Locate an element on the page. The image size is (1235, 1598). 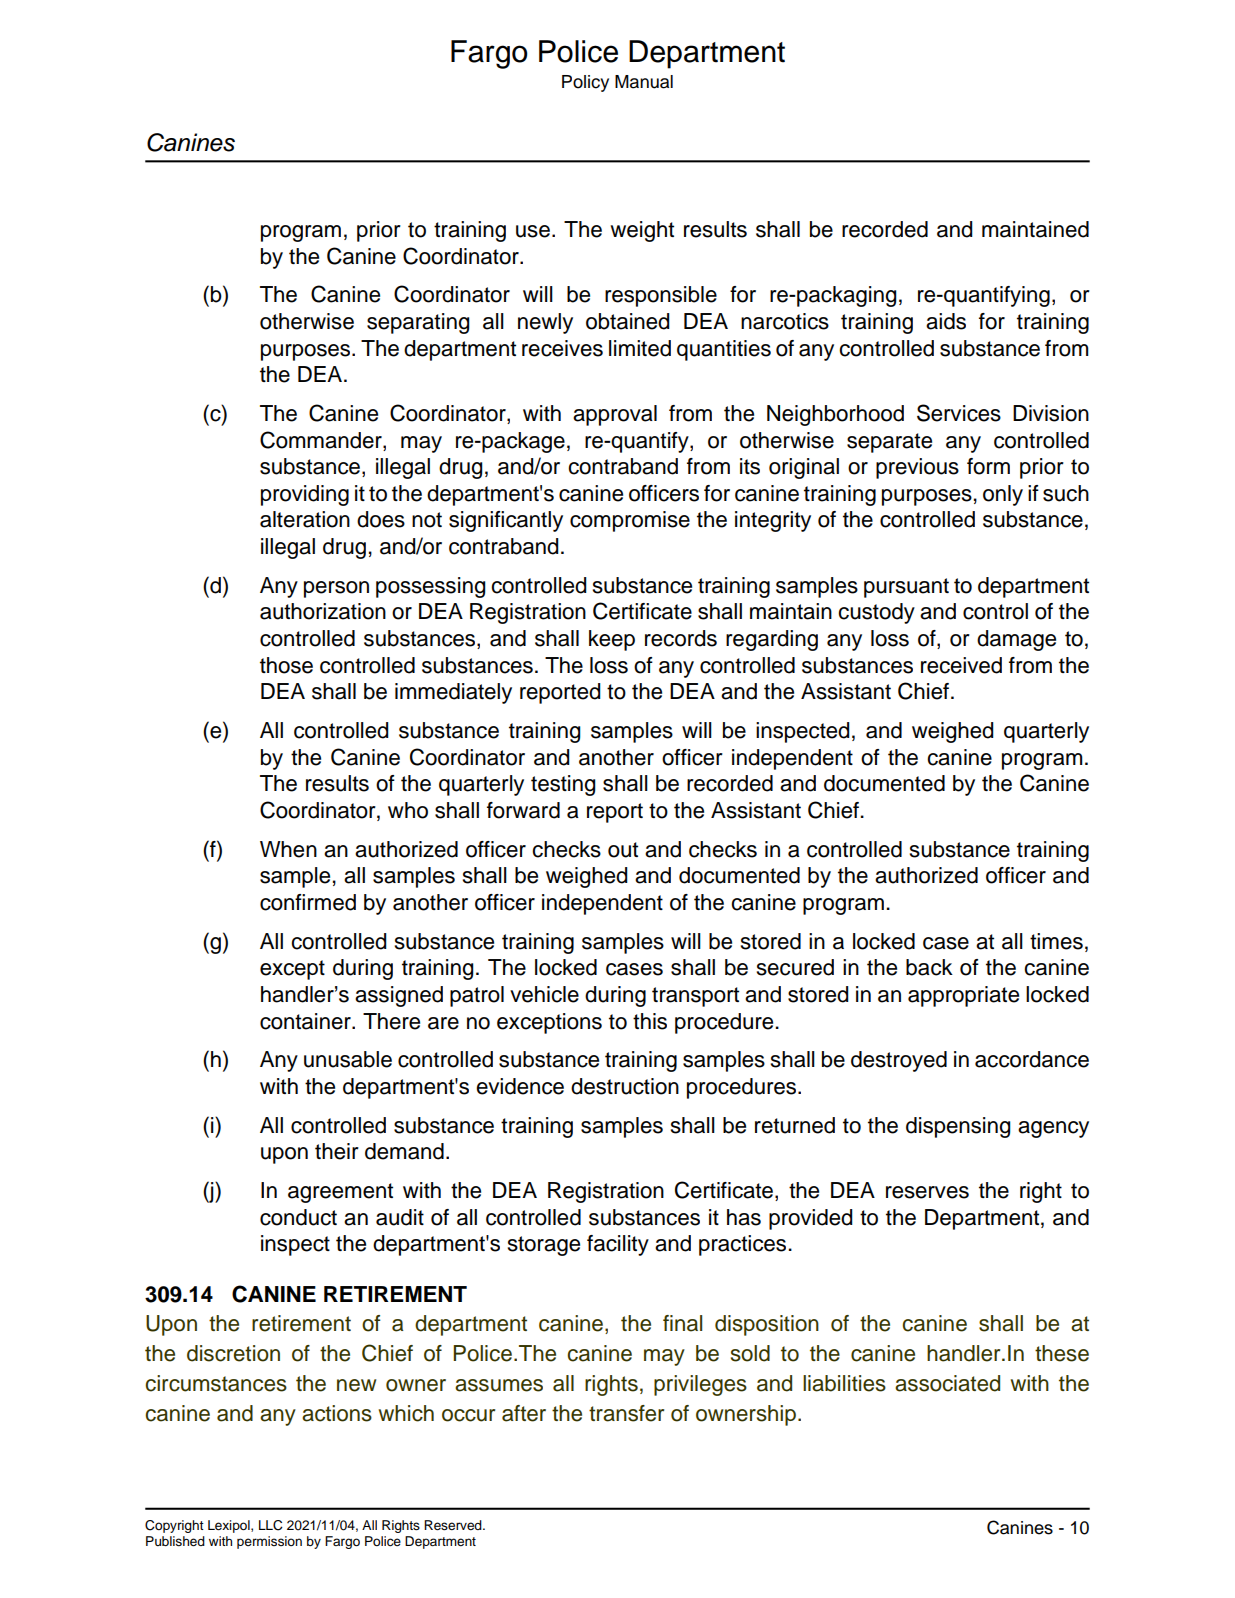
this is located at coordinates (650, 1021).
